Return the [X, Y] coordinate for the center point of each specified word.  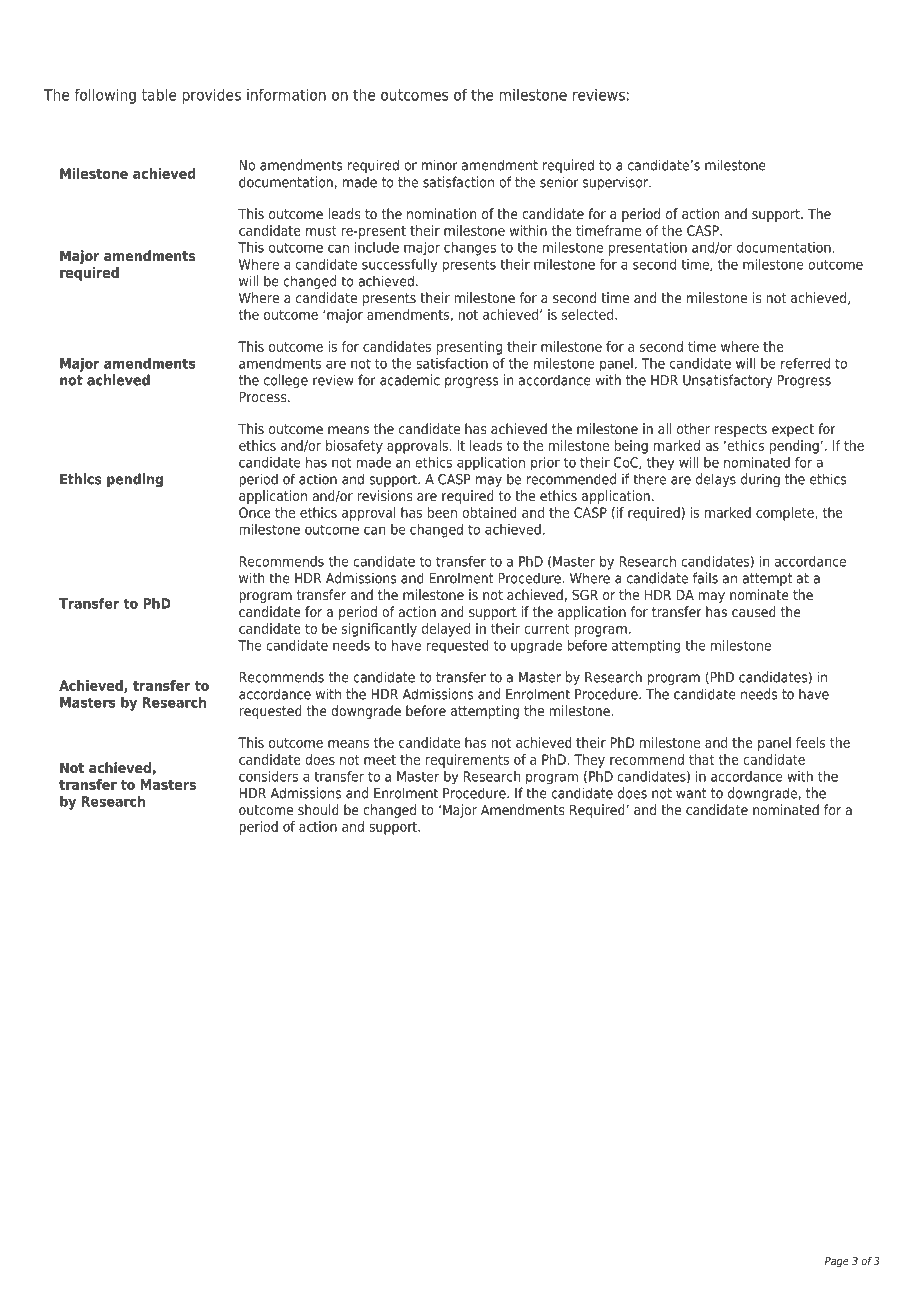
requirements [467, 761]
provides [211, 96]
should [318, 809]
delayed [446, 630]
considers [268, 776]
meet [380, 760]
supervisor [616, 183]
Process [264, 397]
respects [741, 430]
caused [754, 611]
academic [410, 380]
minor [440, 165]
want [691, 793]
